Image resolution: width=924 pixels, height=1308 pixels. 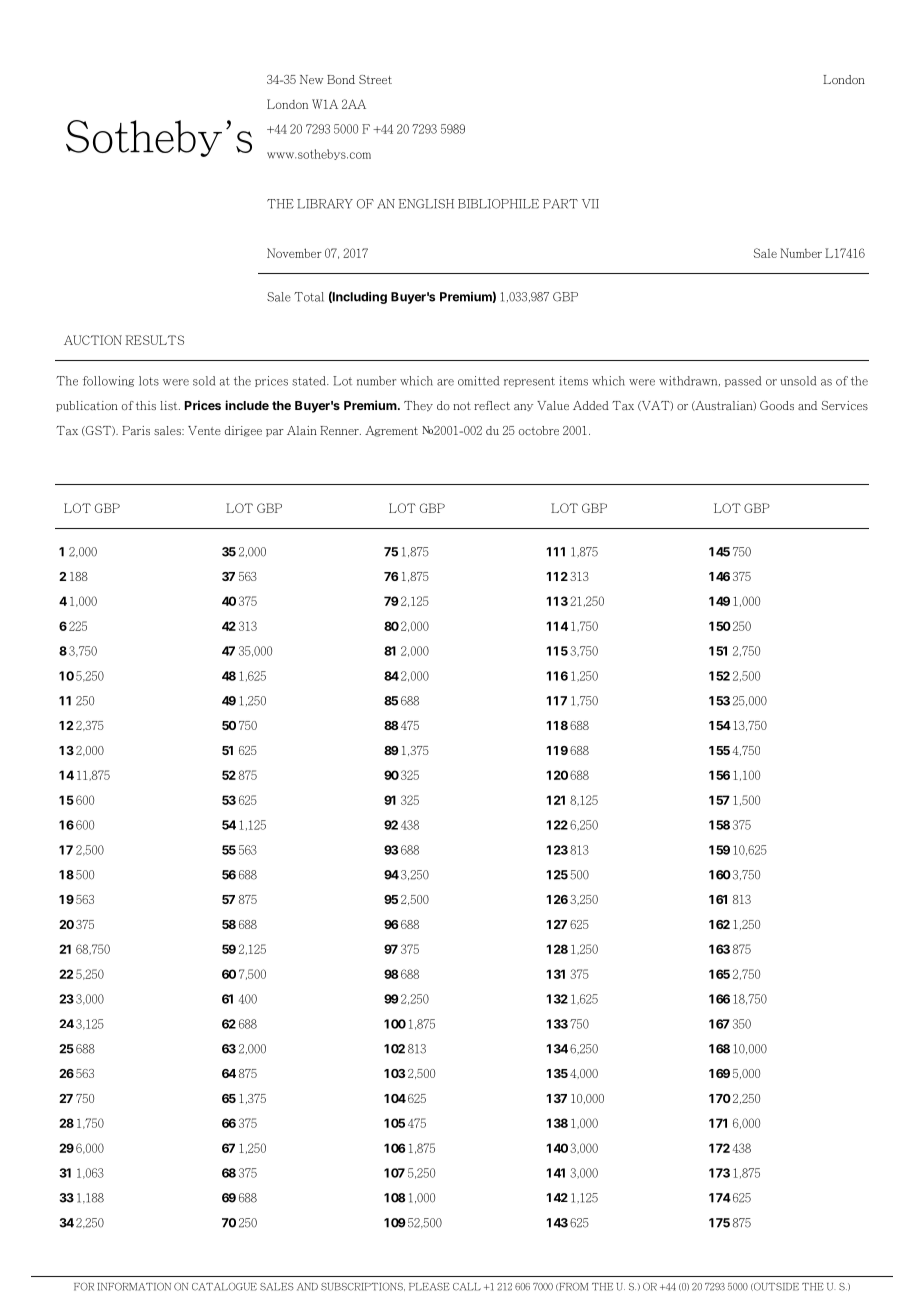 I want to click on omitted, so click(x=478, y=381).
